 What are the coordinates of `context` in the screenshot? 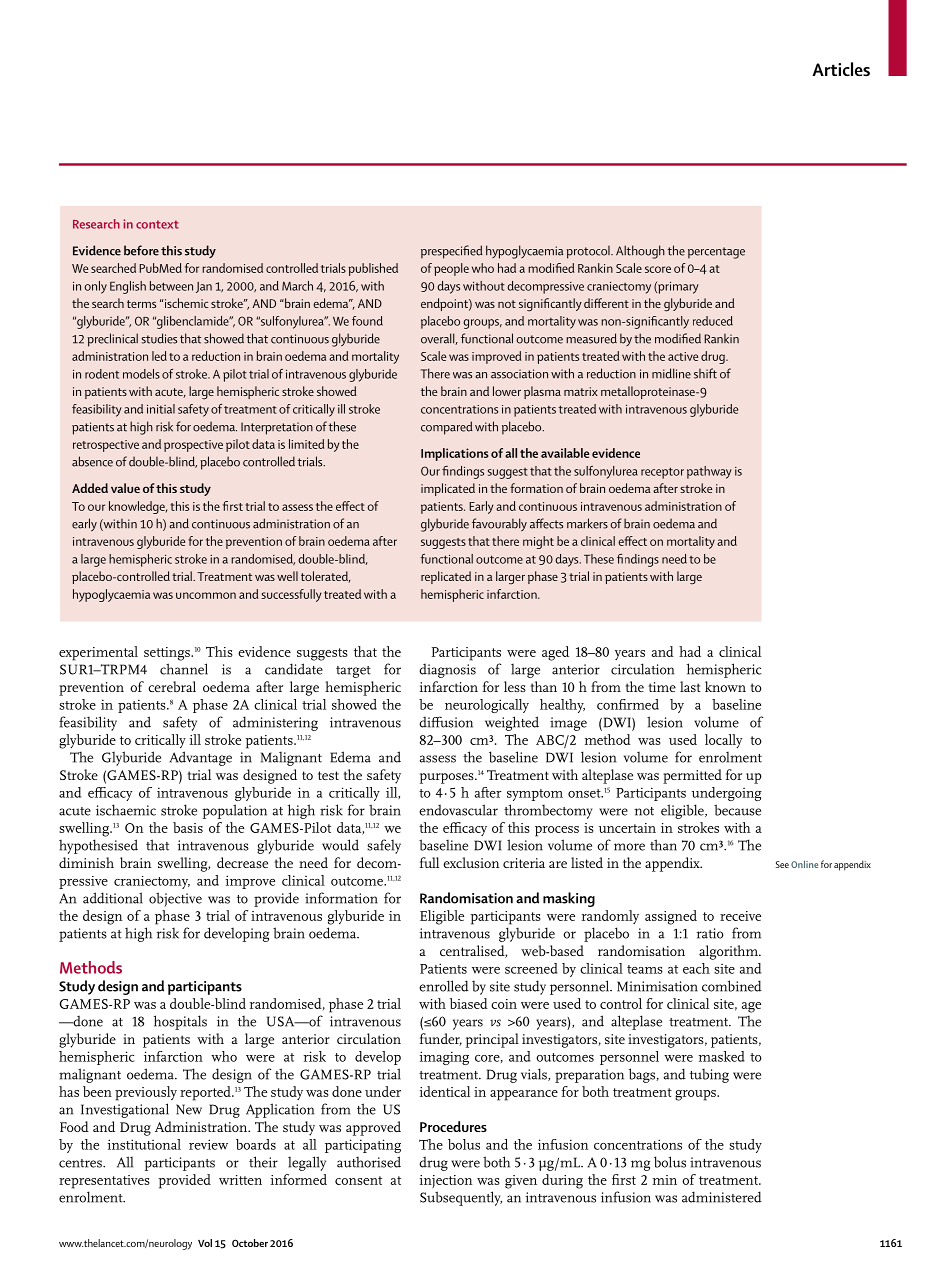 It's located at (157, 224).
